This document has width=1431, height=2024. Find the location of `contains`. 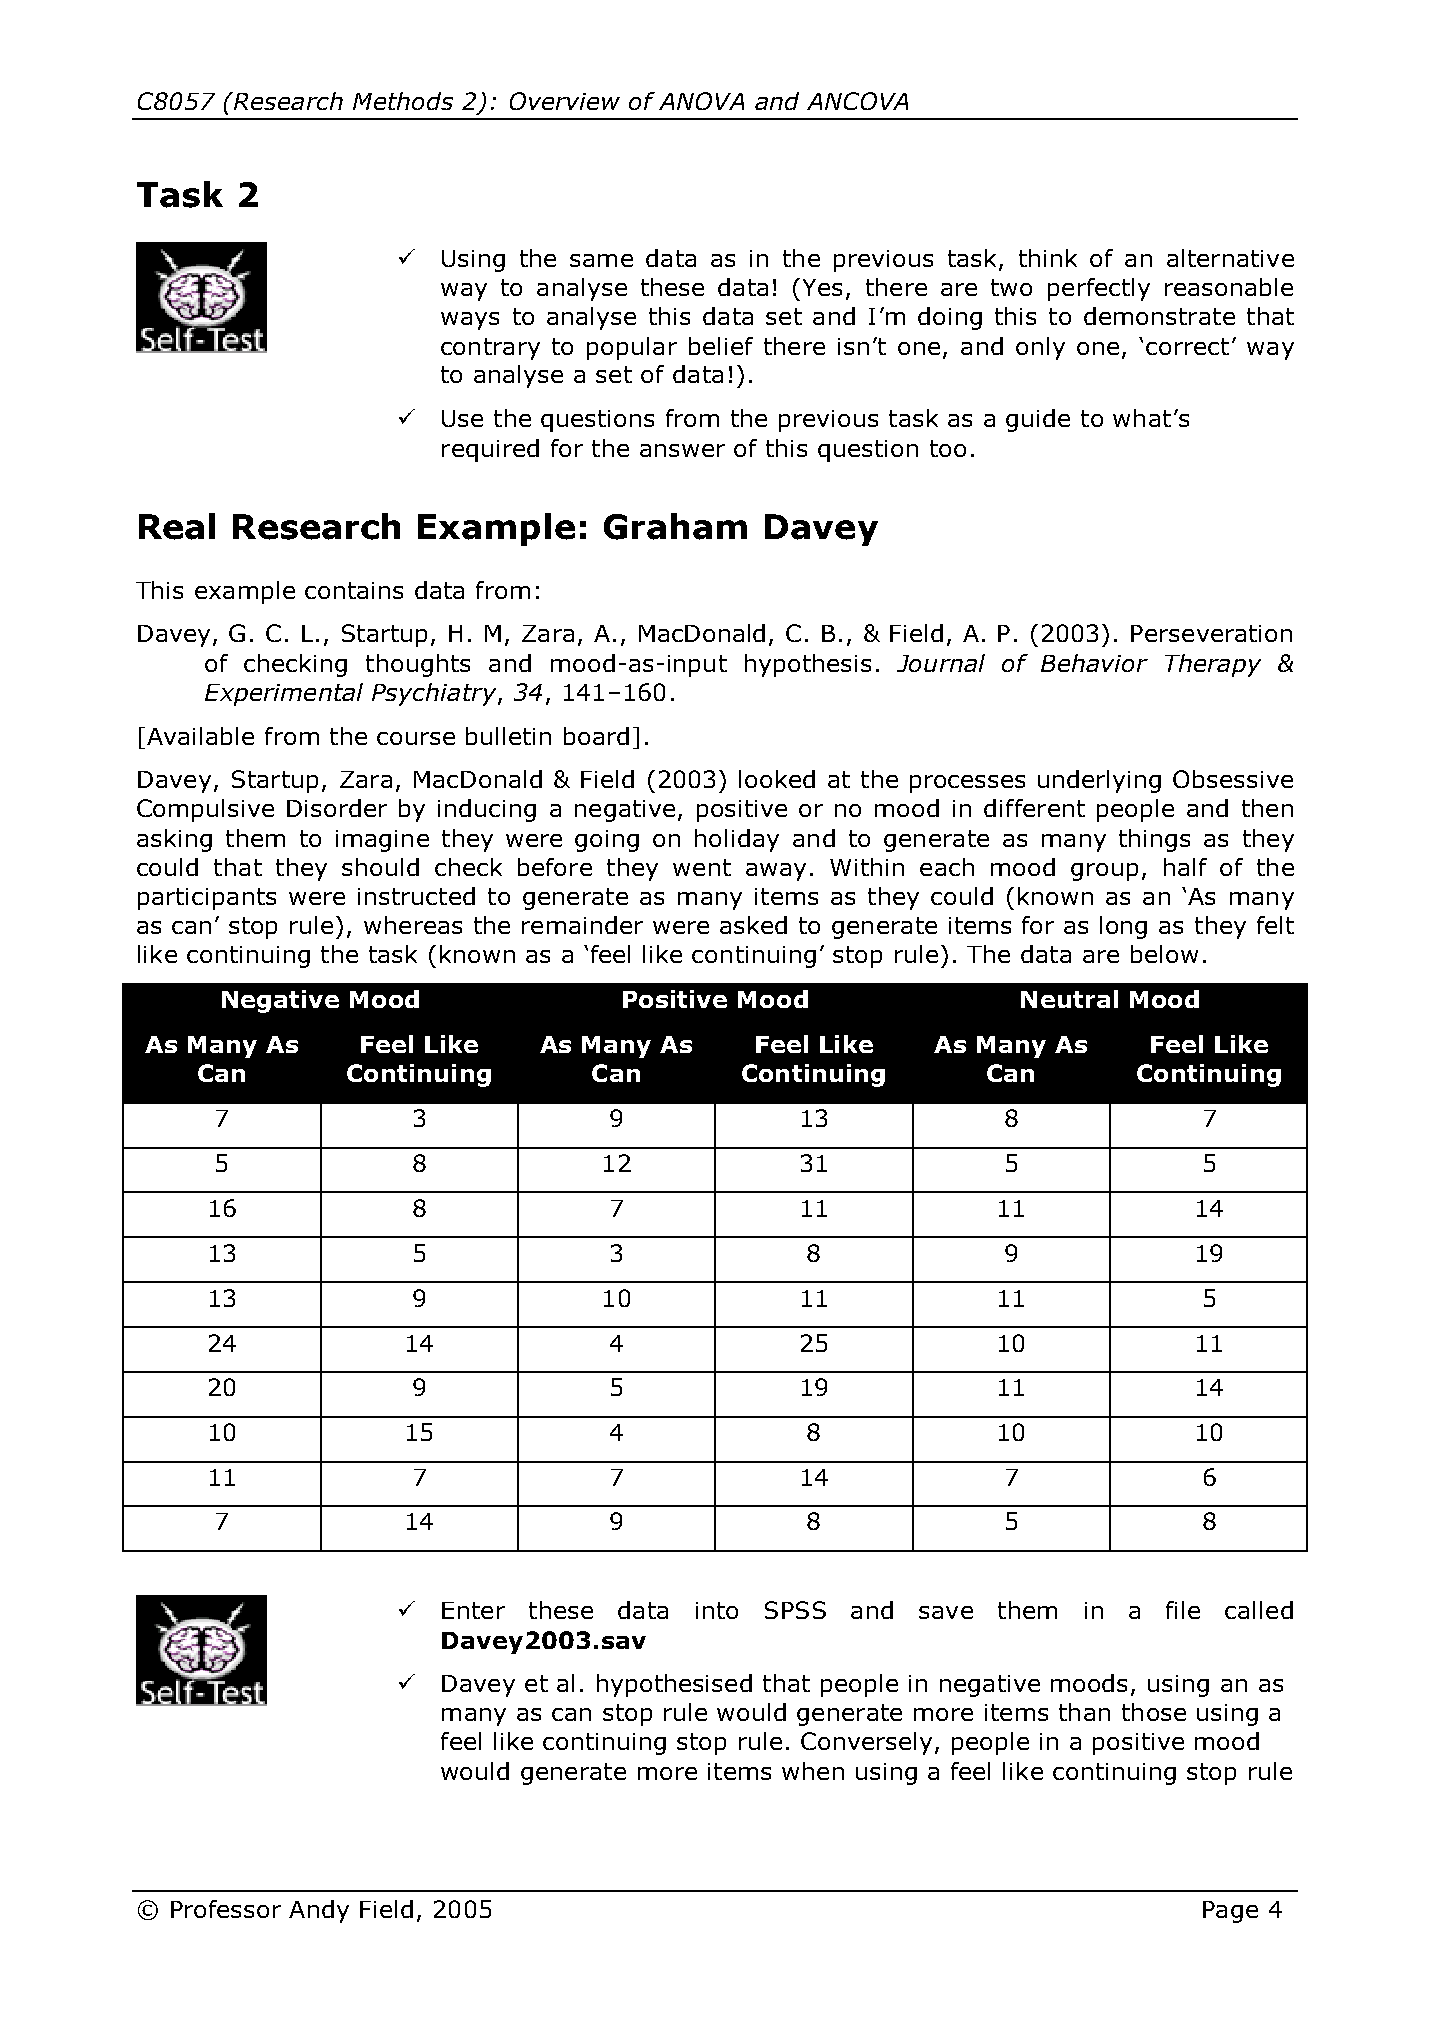

contains is located at coordinates (354, 590).
